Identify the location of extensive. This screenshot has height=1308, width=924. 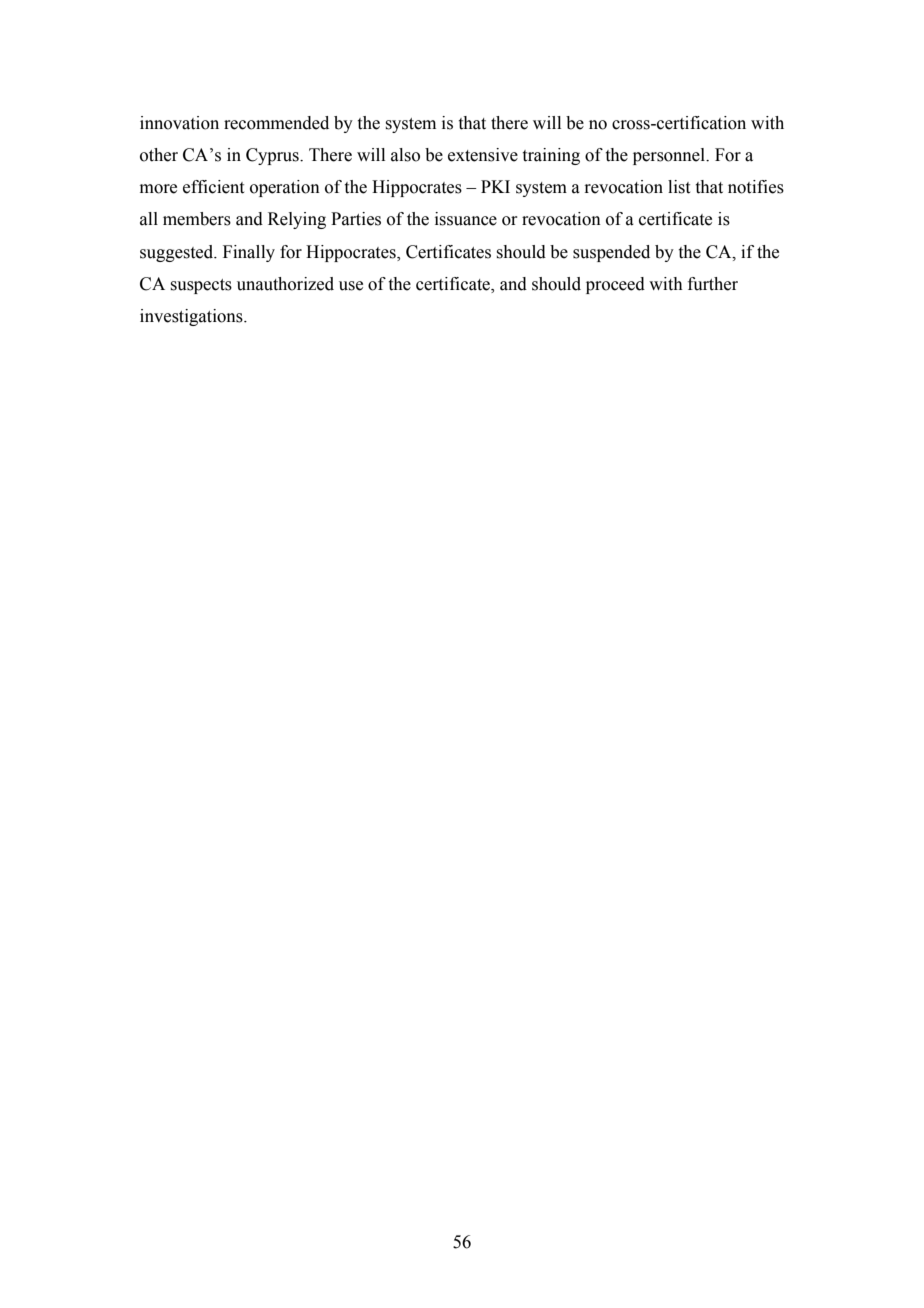
(483, 155).
